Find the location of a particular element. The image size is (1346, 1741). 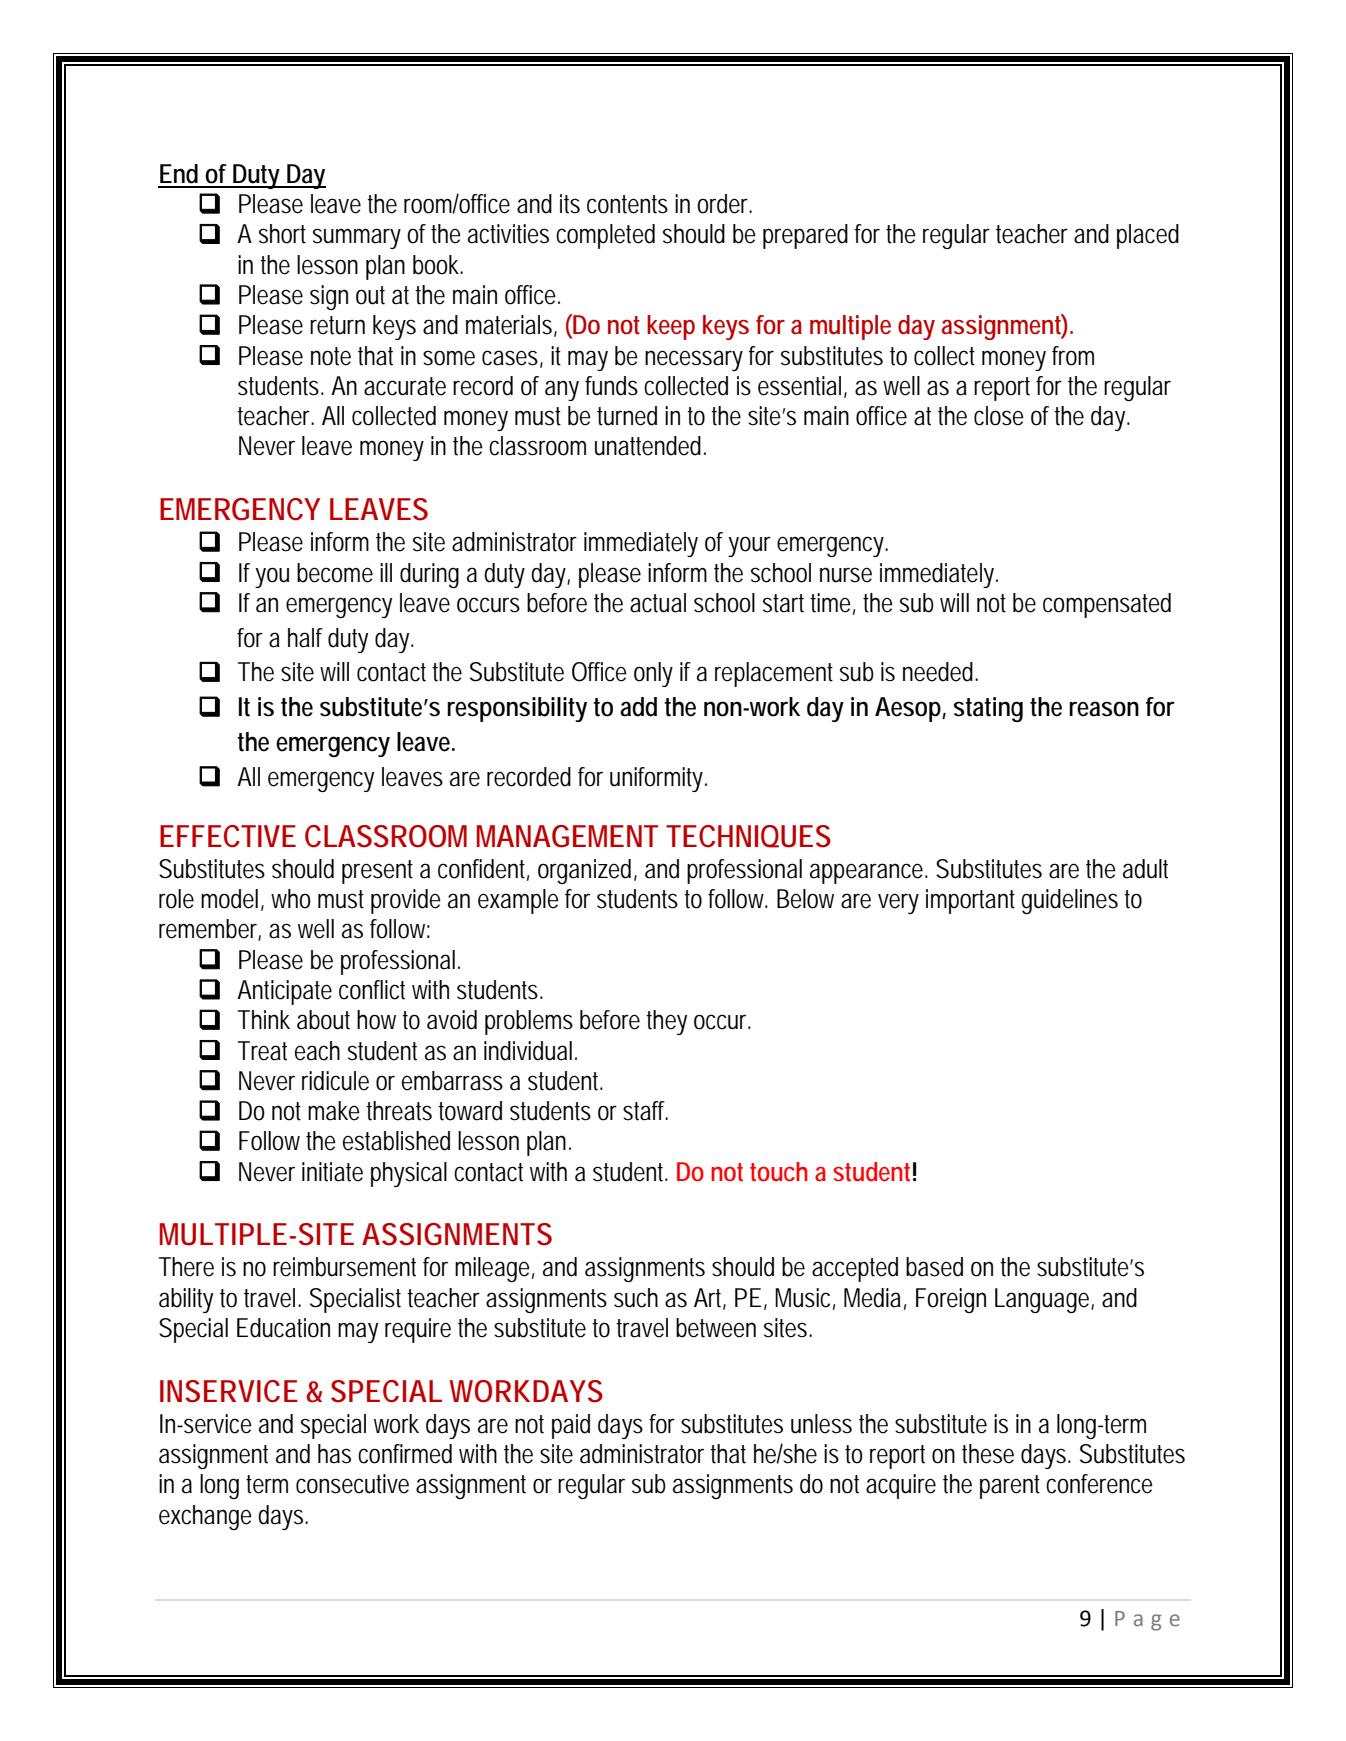

paid is located at coordinates (571, 1426).
